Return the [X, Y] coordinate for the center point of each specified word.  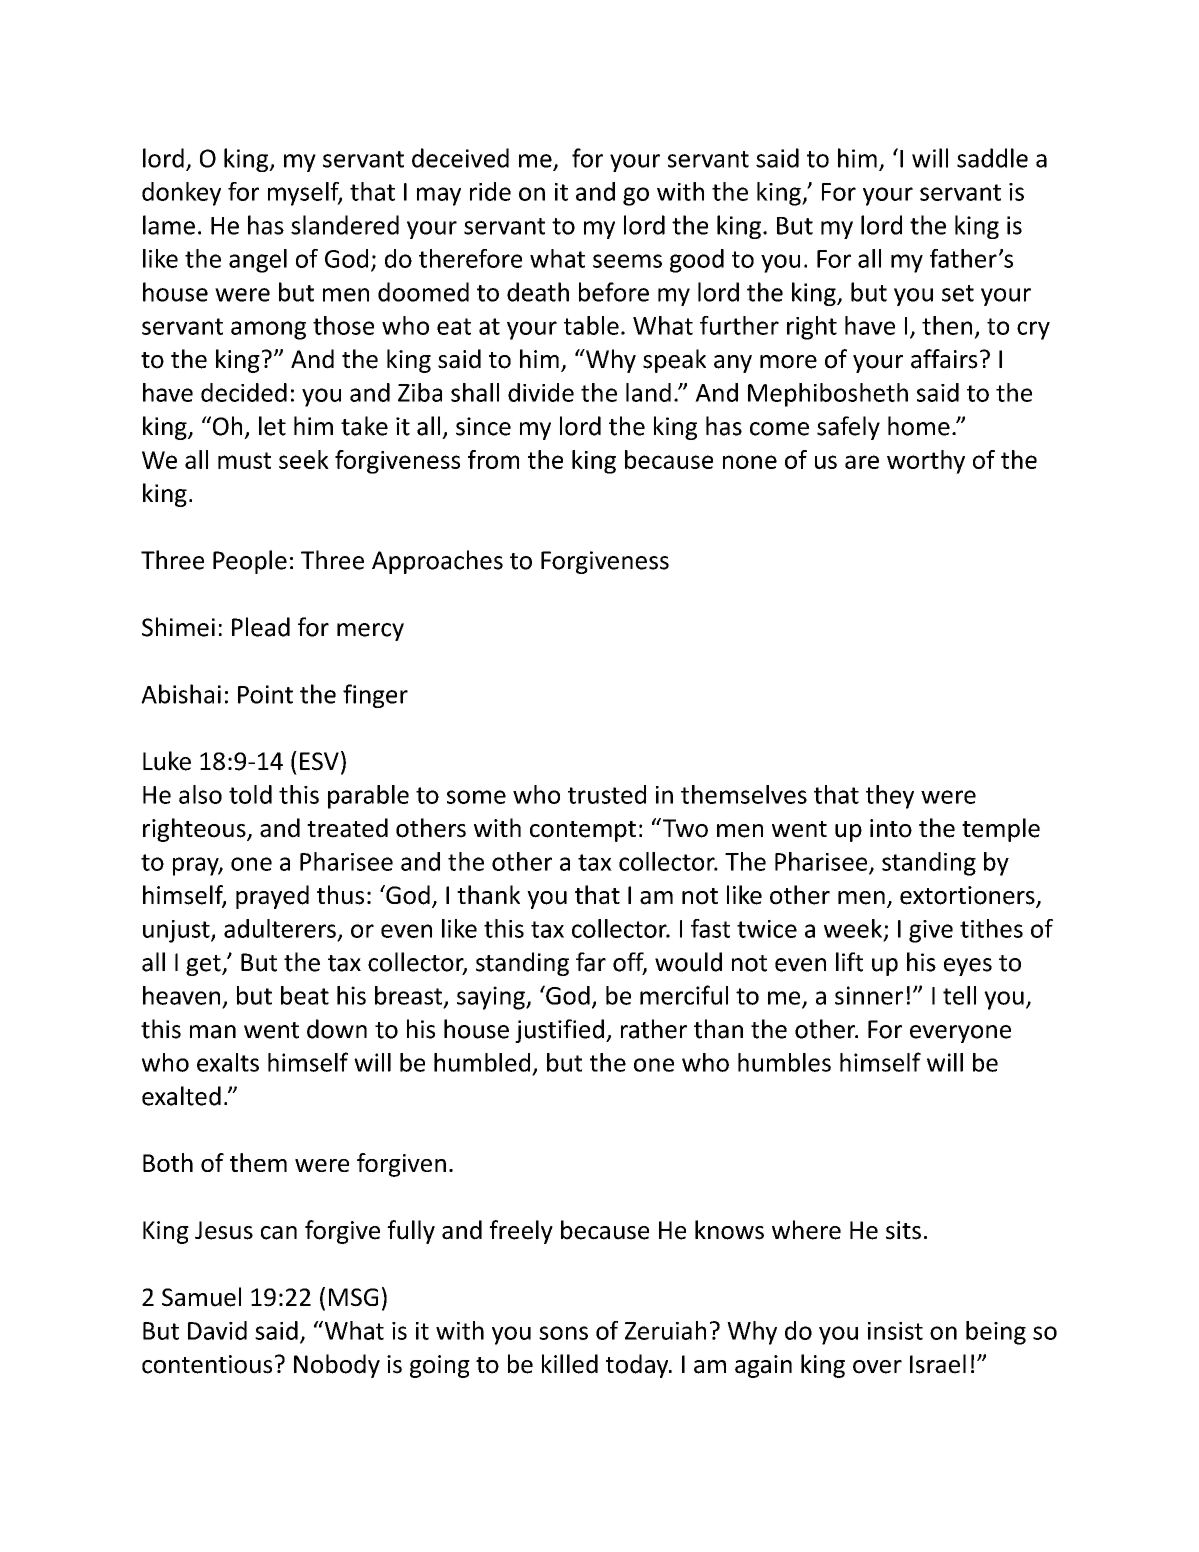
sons [563, 1333]
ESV [319, 761]
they [890, 797]
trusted [607, 794]
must [244, 460]
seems [627, 261]
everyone [960, 1034]
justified [559, 1031]
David [217, 1330]
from [493, 459]
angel [258, 261]
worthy [926, 462]
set [958, 293]
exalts [228, 1062]
